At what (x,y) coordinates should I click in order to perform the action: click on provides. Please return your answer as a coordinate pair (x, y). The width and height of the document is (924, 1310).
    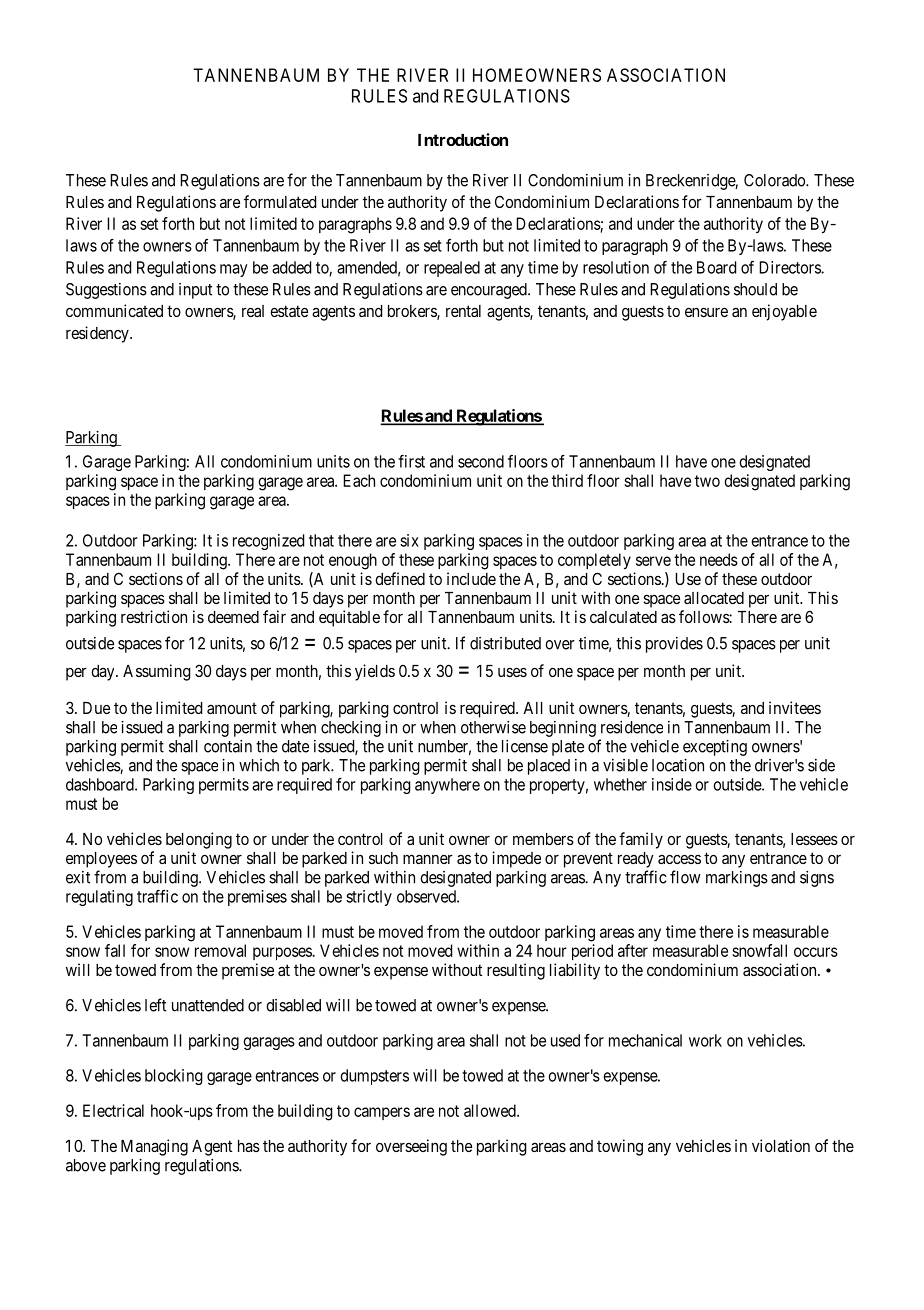
    Looking at the image, I should click on (674, 645).
